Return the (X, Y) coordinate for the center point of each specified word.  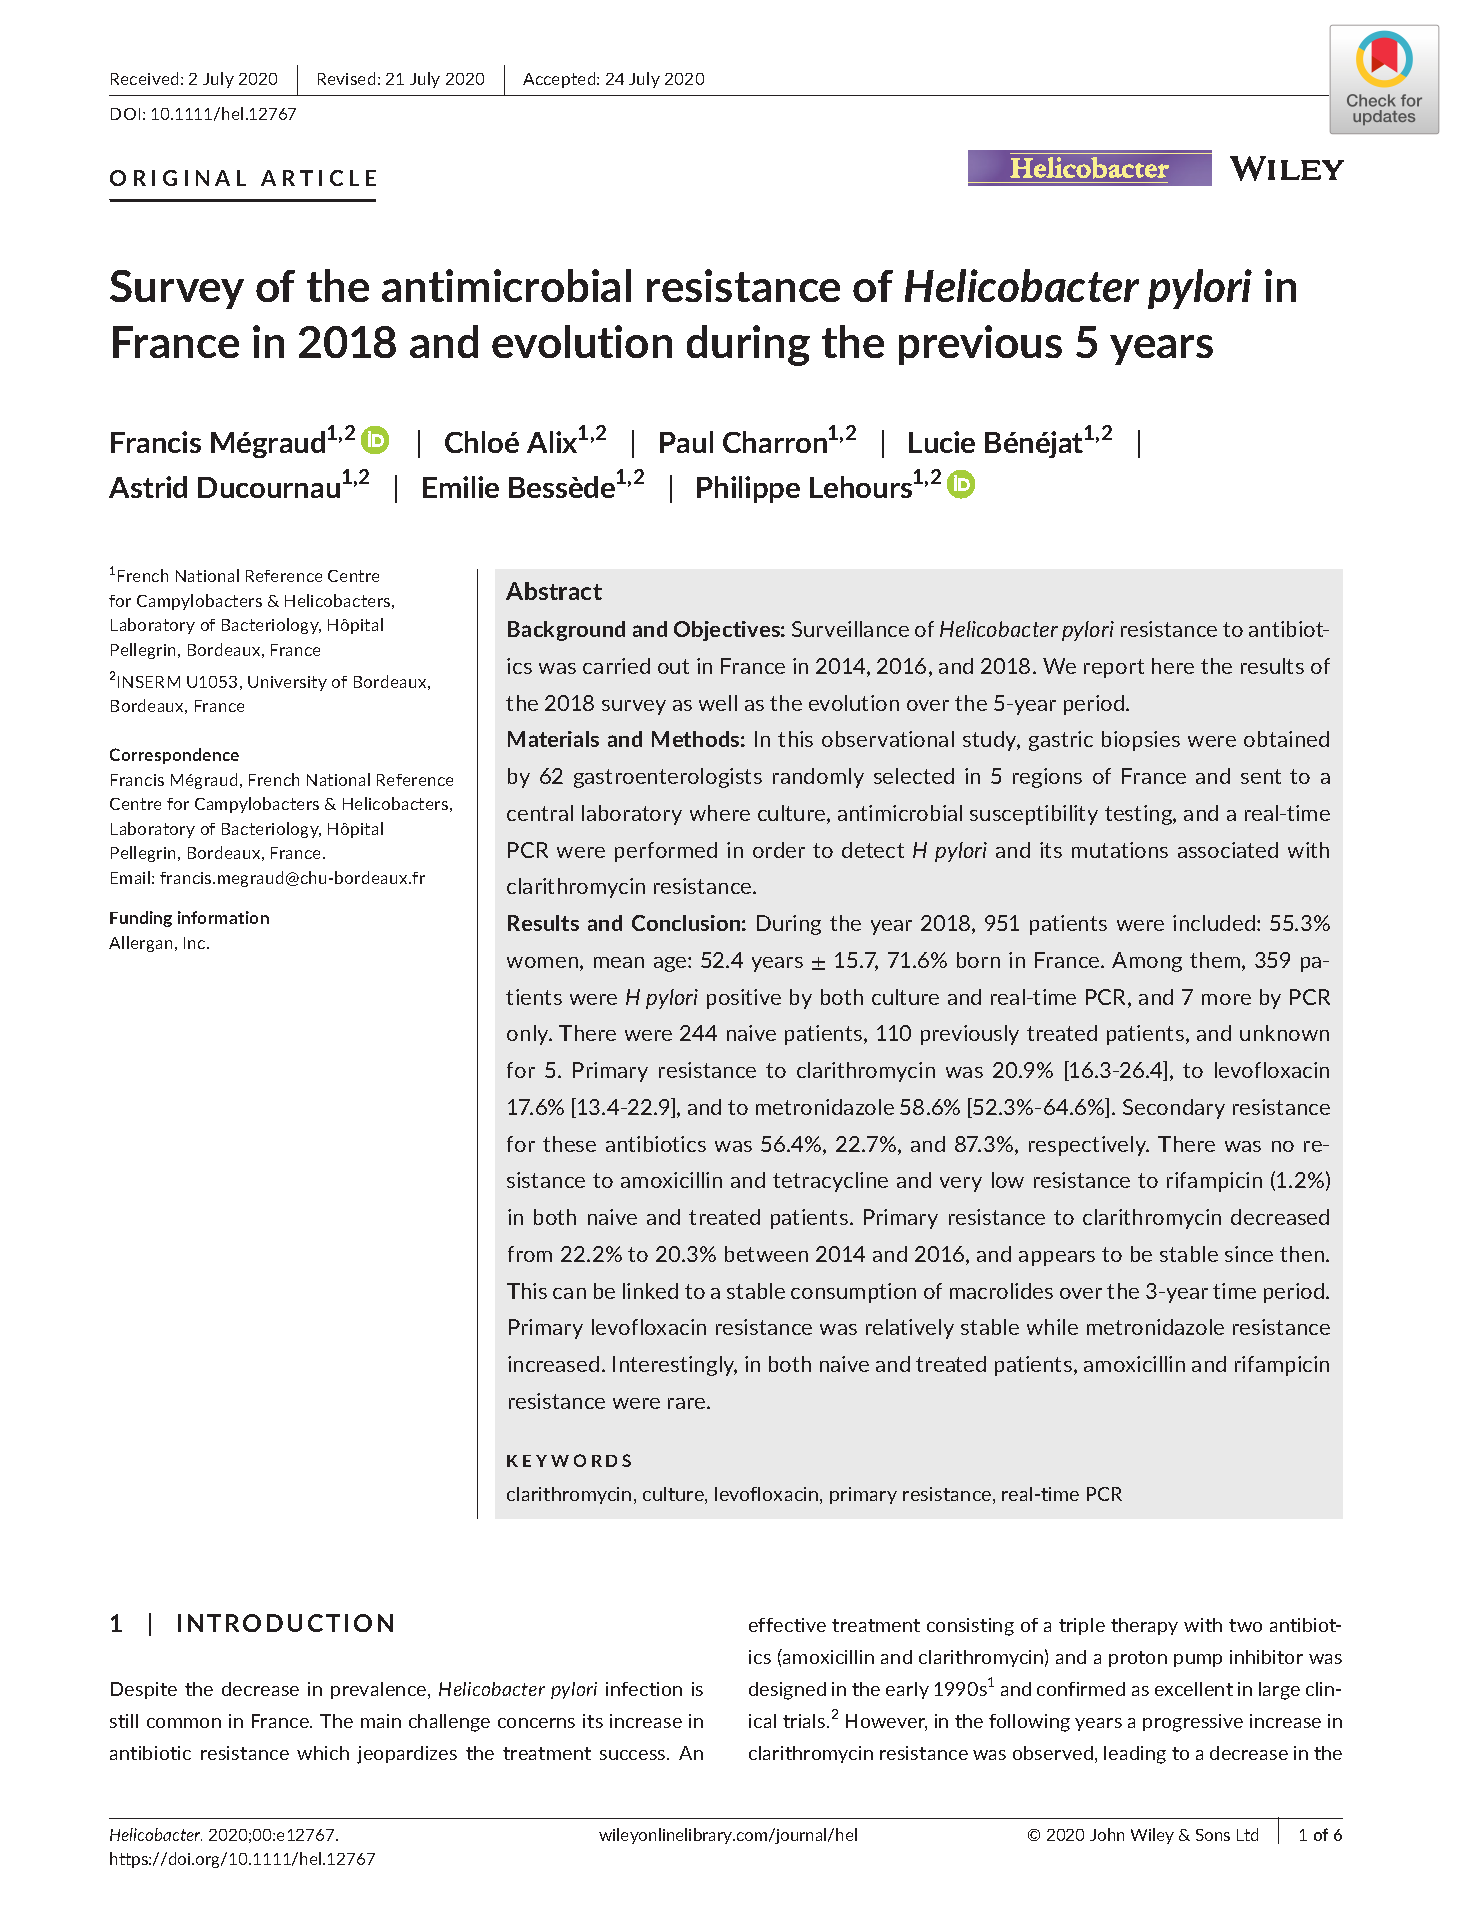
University (287, 683)
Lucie (942, 442)
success (634, 1755)
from (530, 1254)
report (1114, 668)
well (718, 703)
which (323, 1753)
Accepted (560, 80)
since (1249, 1254)
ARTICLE (318, 178)
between (766, 1254)
